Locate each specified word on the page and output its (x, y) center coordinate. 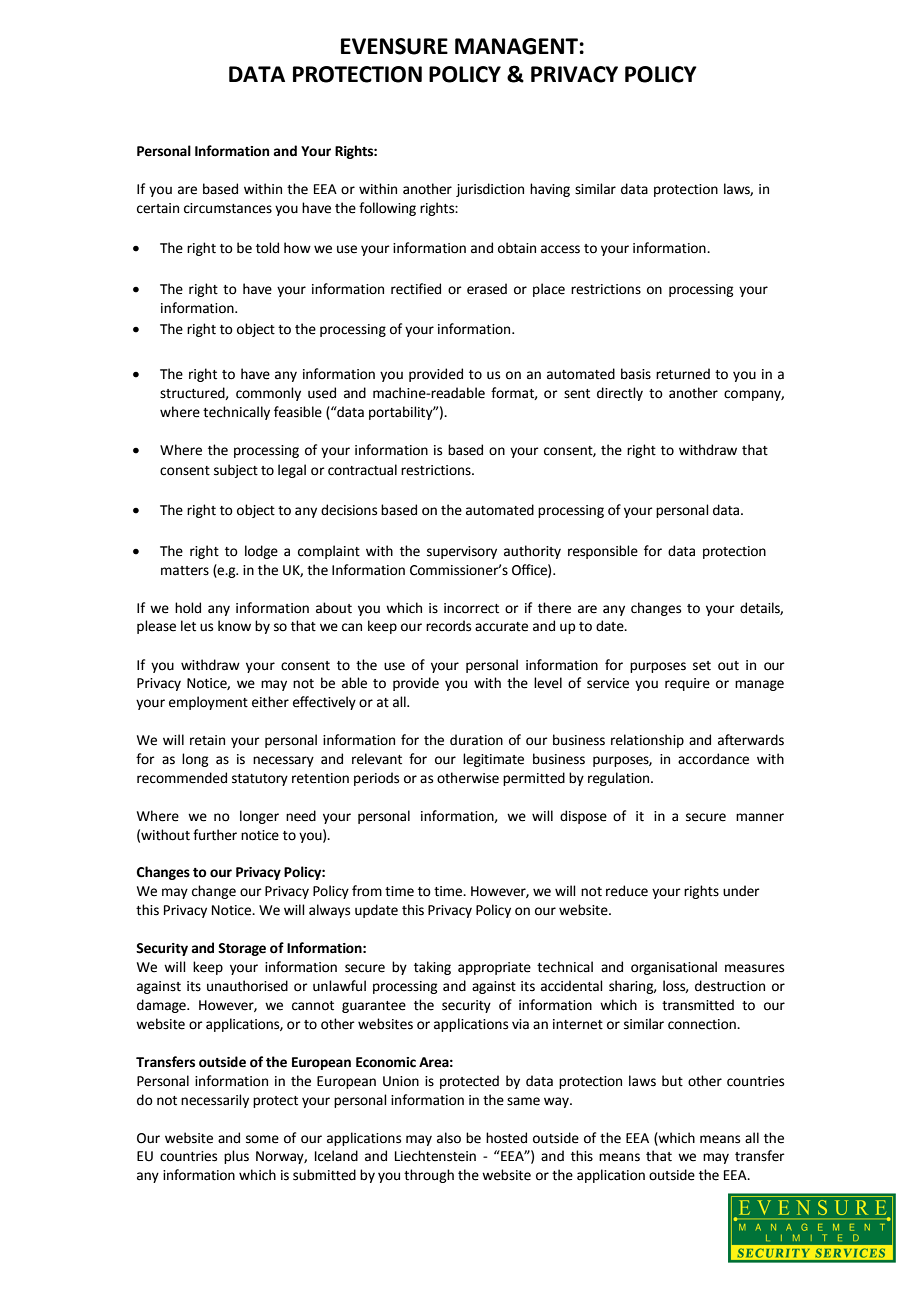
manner (760, 817)
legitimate (493, 760)
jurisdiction (490, 190)
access (560, 249)
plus (236, 1157)
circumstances (228, 208)
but (672, 1081)
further (215, 835)
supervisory (462, 552)
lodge (261, 552)
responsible (603, 552)
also (449, 1138)
